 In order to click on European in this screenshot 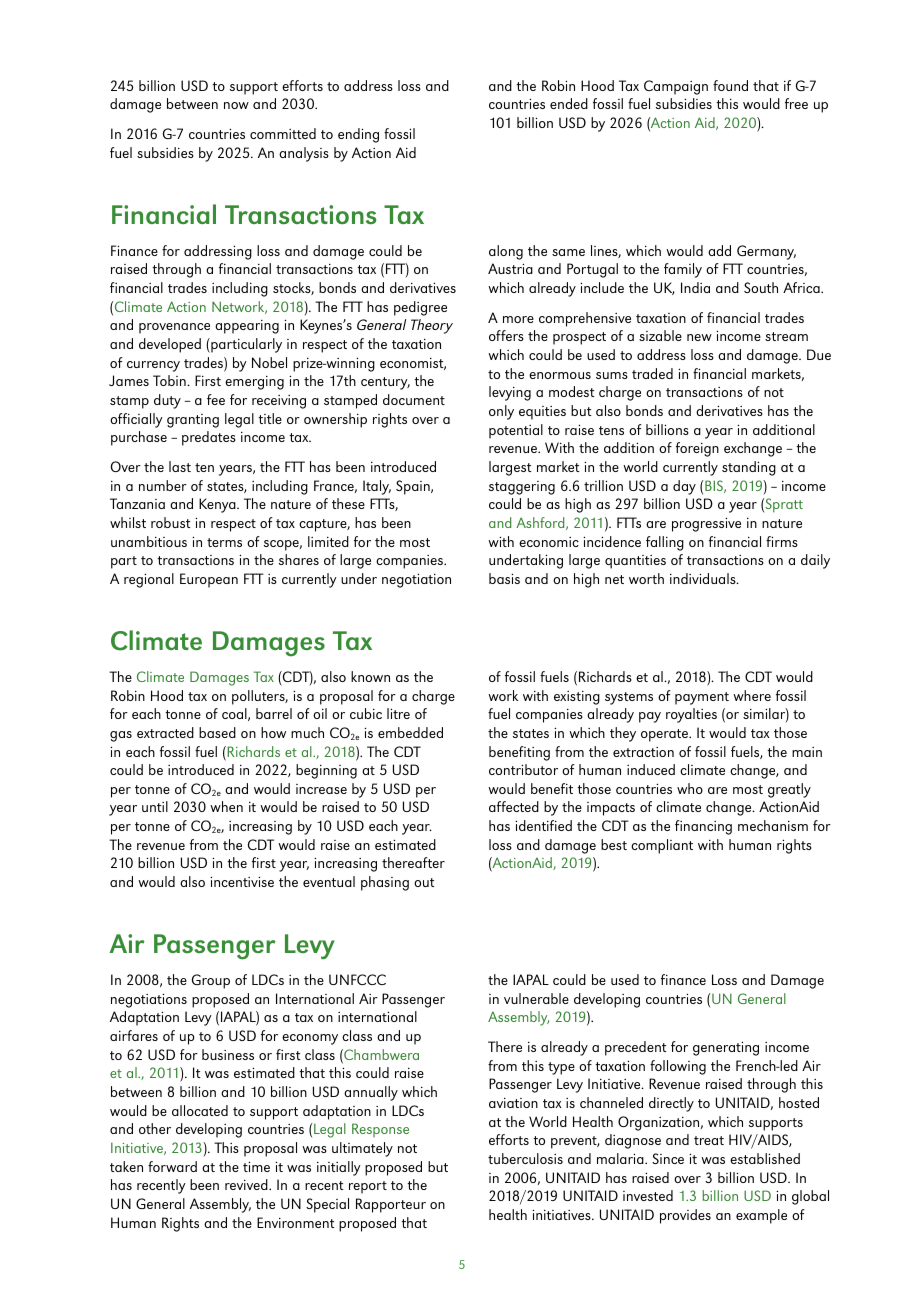, I will do `click(209, 580)`.
